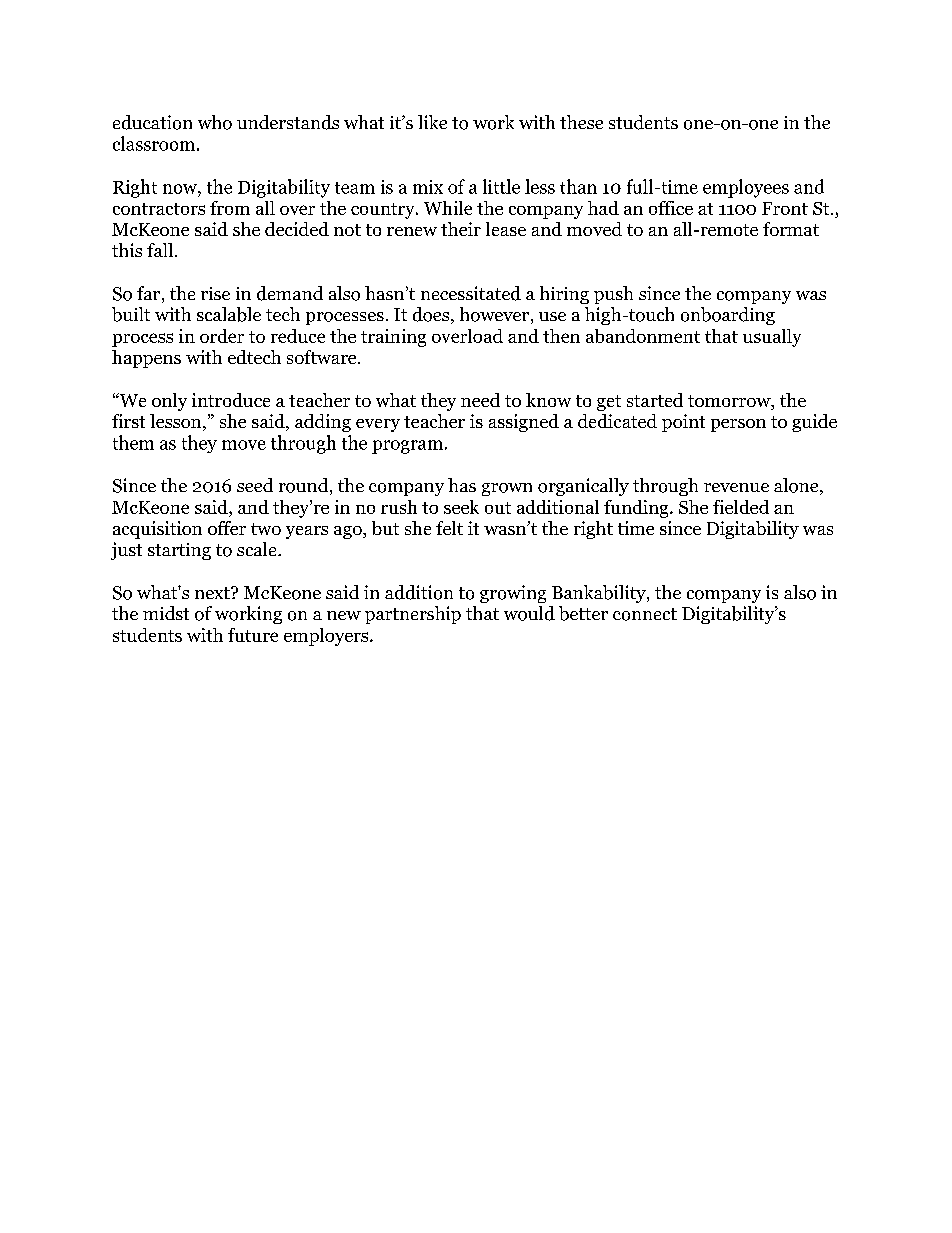  I want to click on necessitated, so click(471, 293).
